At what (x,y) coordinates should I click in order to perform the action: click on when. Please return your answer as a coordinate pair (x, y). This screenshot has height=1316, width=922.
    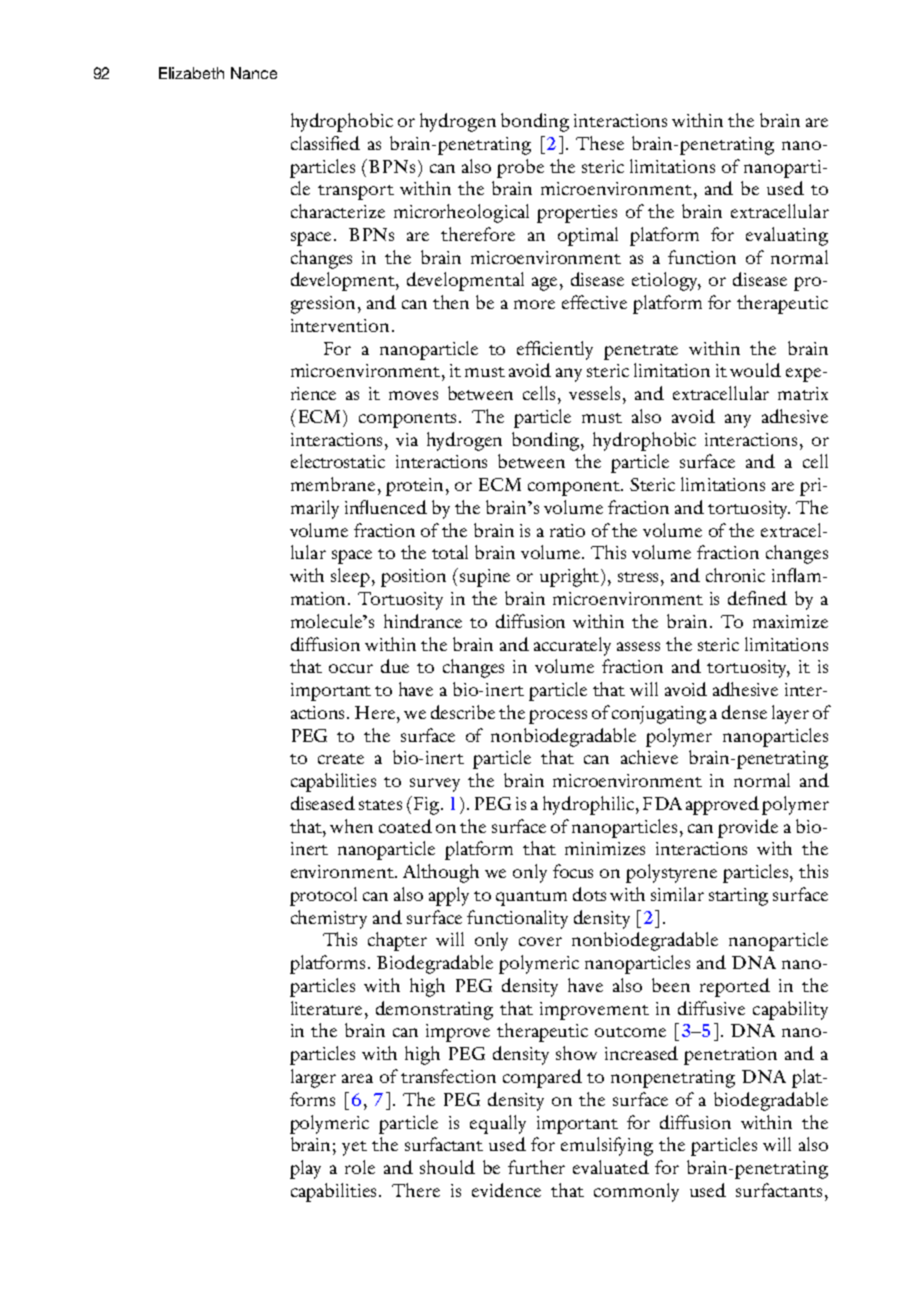
    Looking at the image, I should click on (351, 826).
